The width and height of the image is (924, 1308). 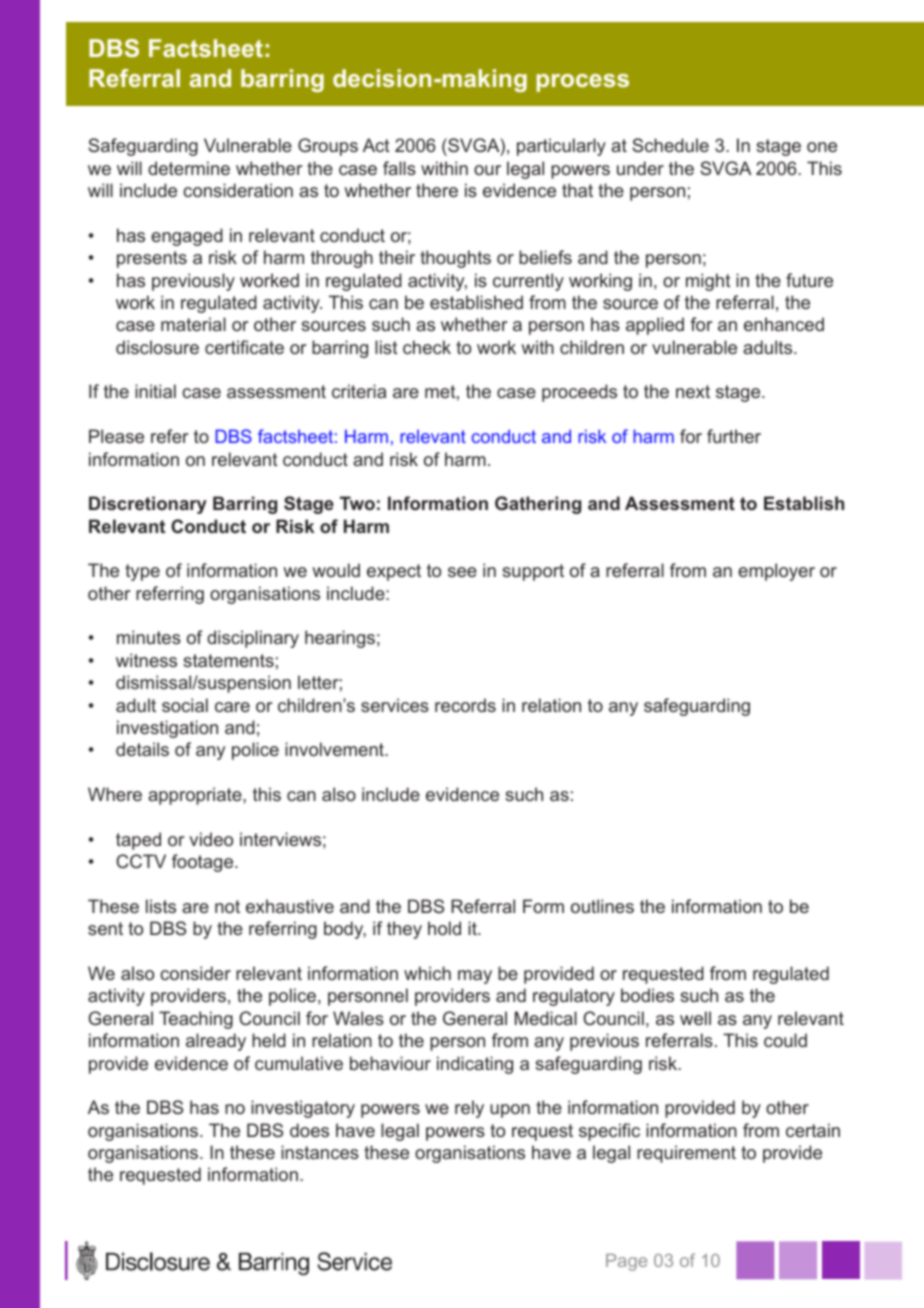 What do you see at coordinates (695, 1018) in the image?
I see `well` at bounding box center [695, 1018].
